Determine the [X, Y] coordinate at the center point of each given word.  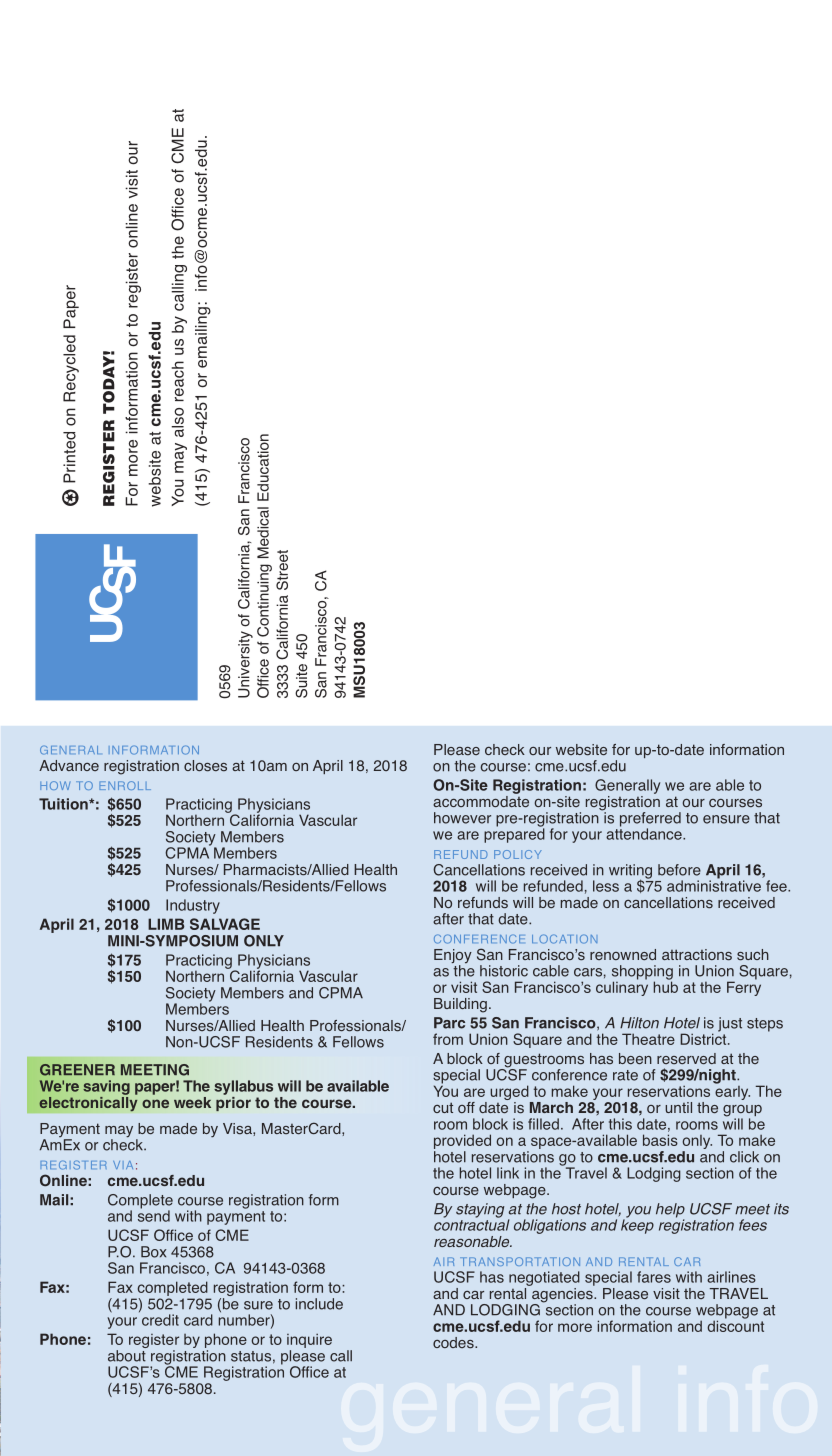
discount [735, 1325]
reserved [686, 1059]
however [462, 818]
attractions [697, 955]
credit [160, 1320]
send [154, 1215]
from [448, 1039]
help [670, 1211]
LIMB [166, 924]
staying [480, 1210]
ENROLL [125, 785]
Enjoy [453, 957]
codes [454, 1343]
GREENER [77, 1070]
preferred [650, 820]
